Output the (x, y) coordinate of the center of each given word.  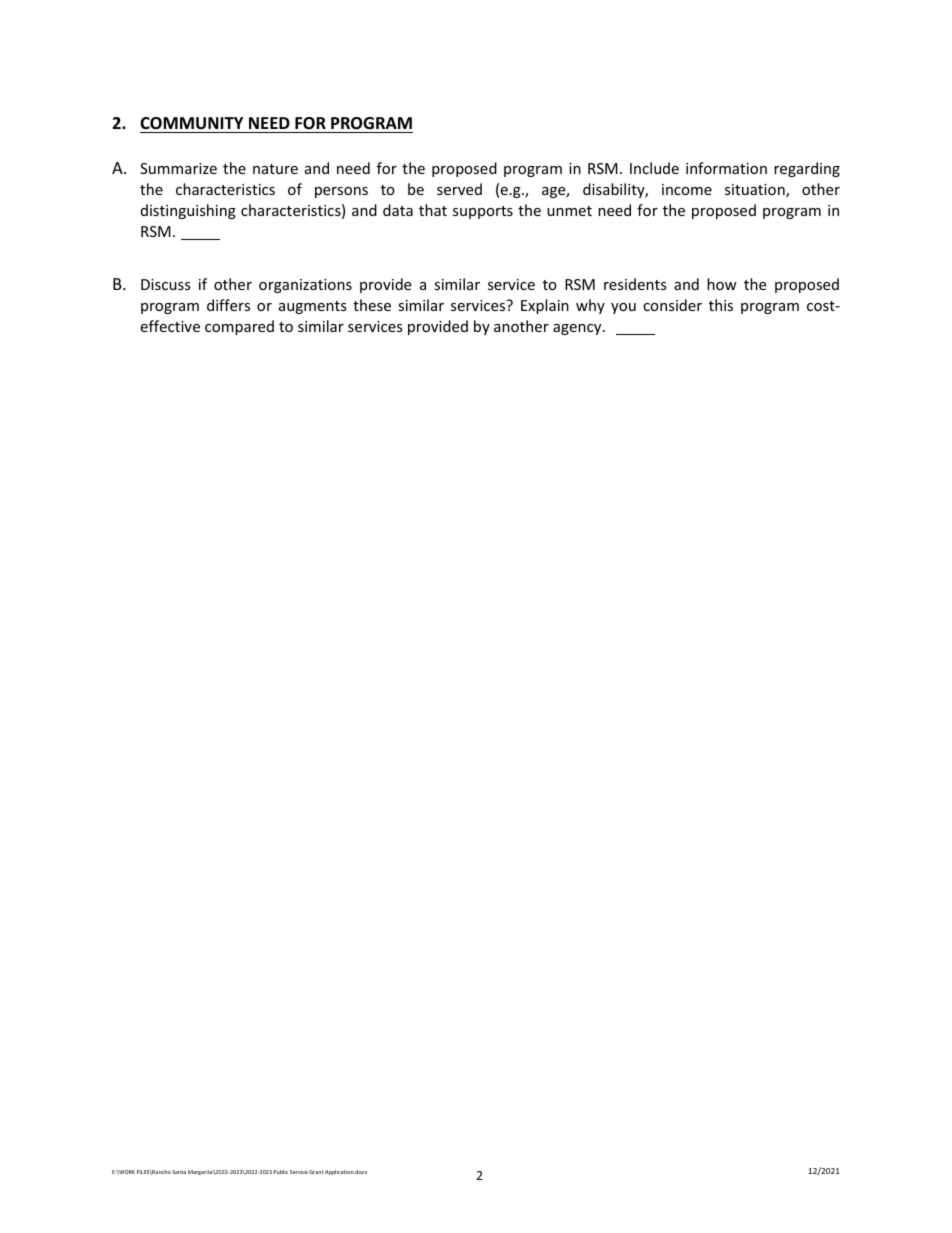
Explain (545, 306)
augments (313, 307)
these (372, 305)
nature (275, 169)
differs (228, 305)
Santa (179, 1172)
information (726, 168)
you (623, 308)
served (459, 189)
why (590, 306)
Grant (316, 1172)
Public (280, 1172)
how (722, 284)
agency (578, 329)
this (721, 305)
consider (672, 305)
